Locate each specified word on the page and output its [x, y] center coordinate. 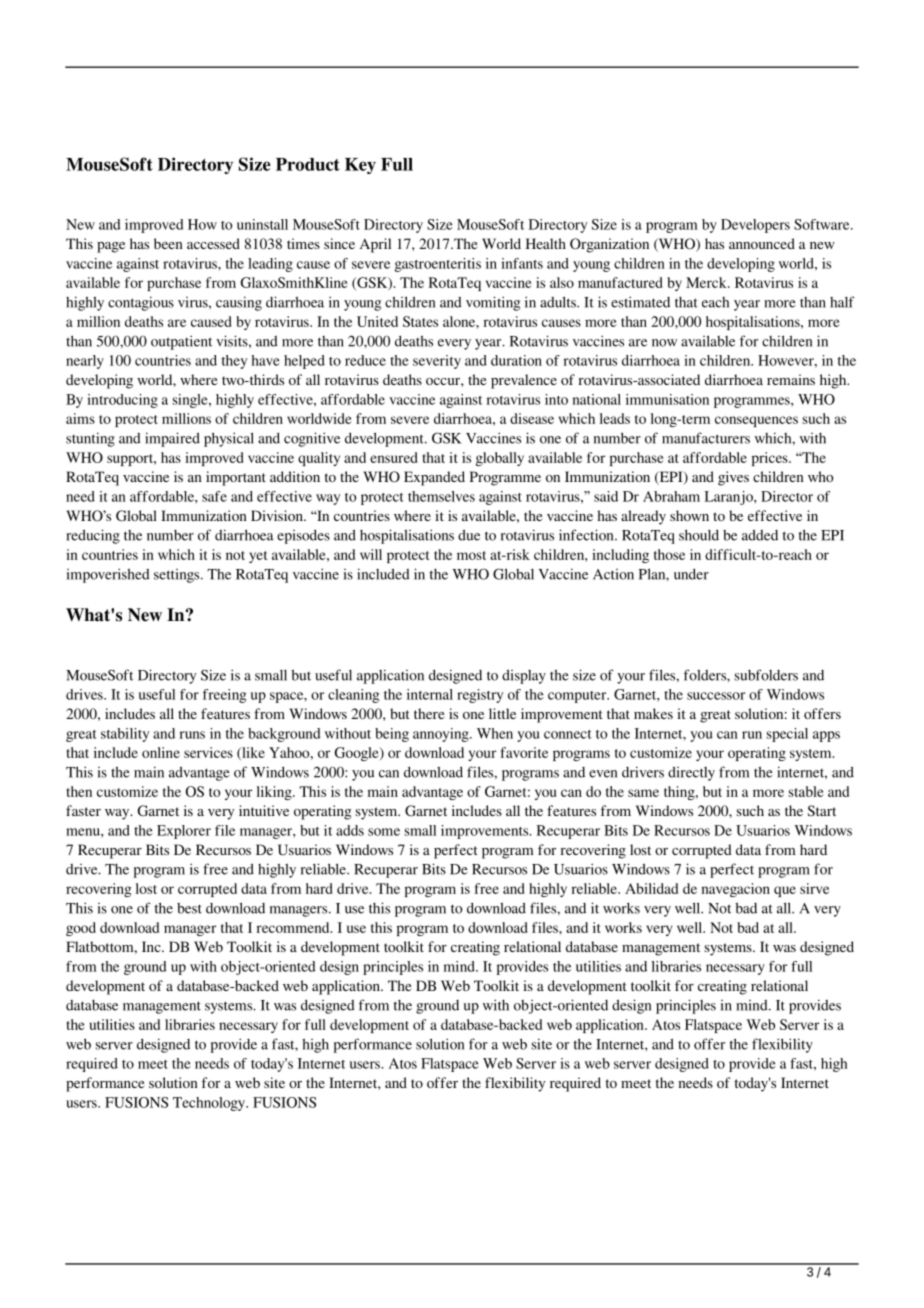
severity [437, 362]
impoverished [108, 575]
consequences [756, 421]
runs [192, 735]
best [189, 908]
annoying [442, 735]
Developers [755, 226]
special [787, 735]
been [168, 243]
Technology [210, 1104]
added [760, 535]
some [384, 832]
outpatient [181, 342]
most [471, 555]
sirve [814, 888]
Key [360, 166]
